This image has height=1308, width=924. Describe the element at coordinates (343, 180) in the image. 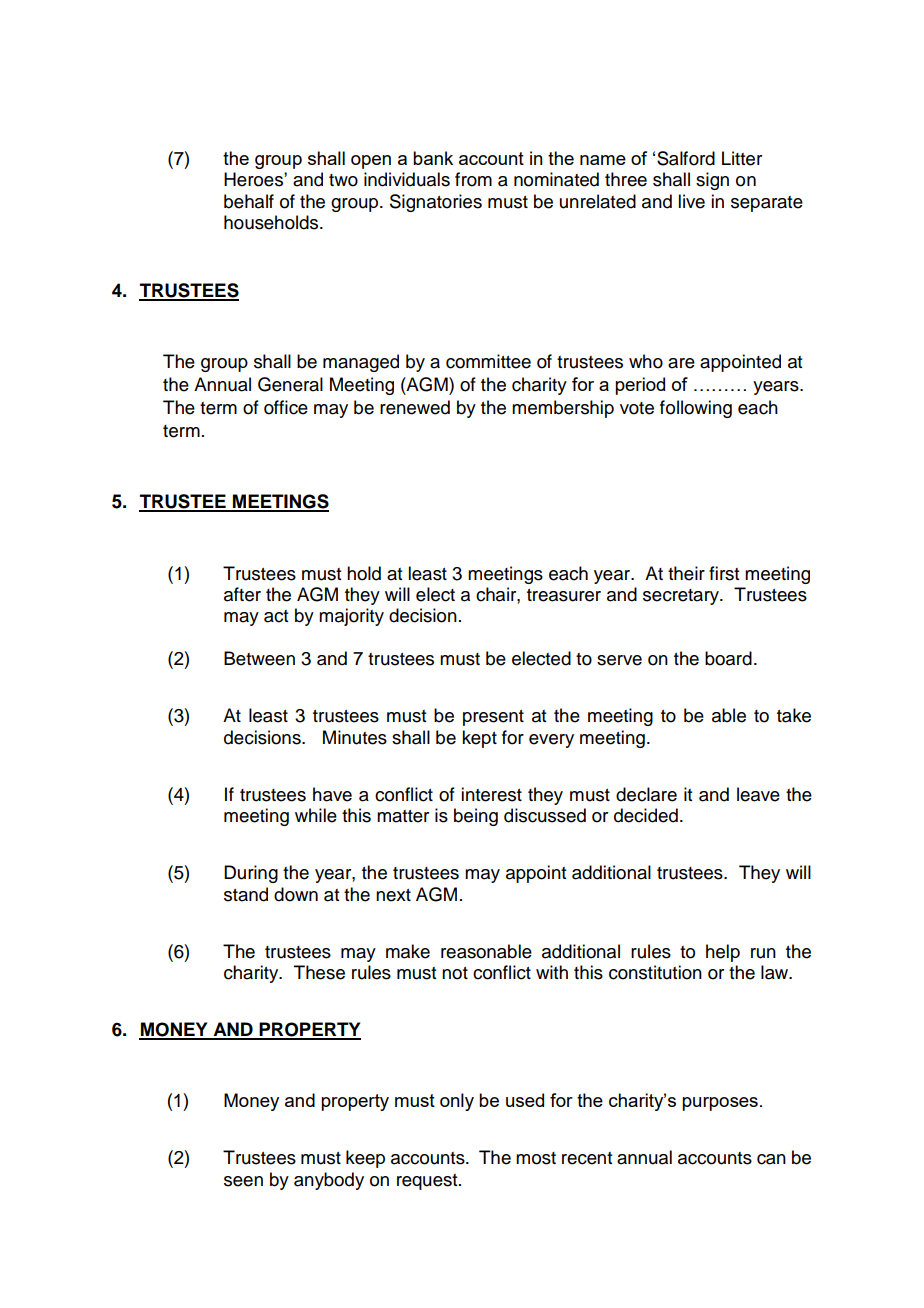

I see `two` at that location.
